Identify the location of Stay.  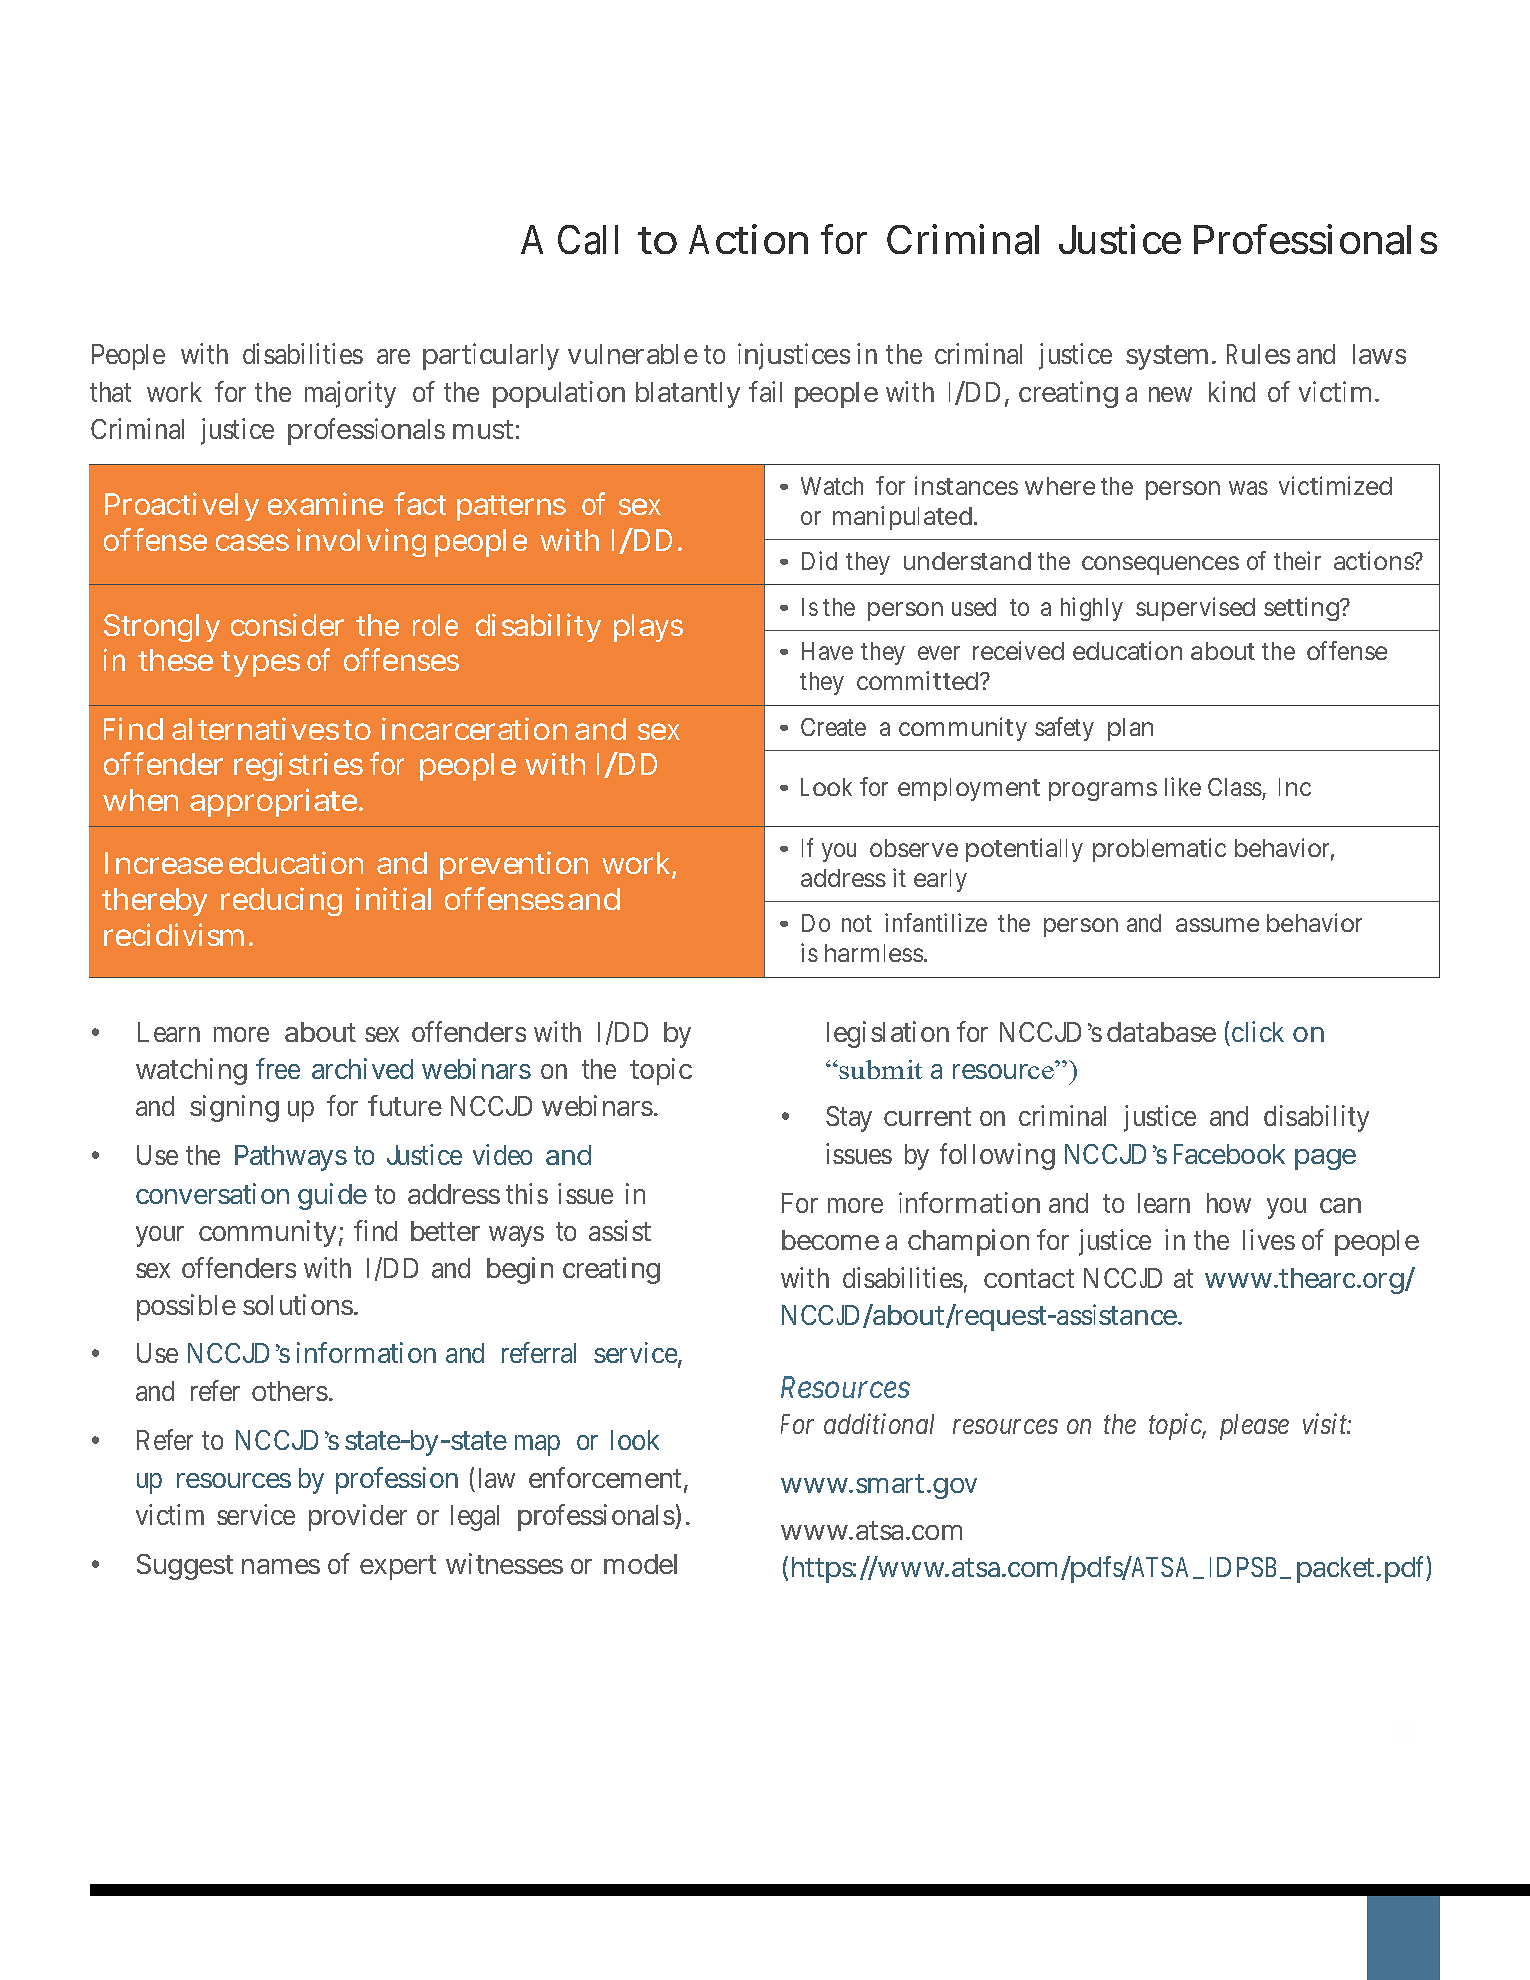
(849, 1119).
